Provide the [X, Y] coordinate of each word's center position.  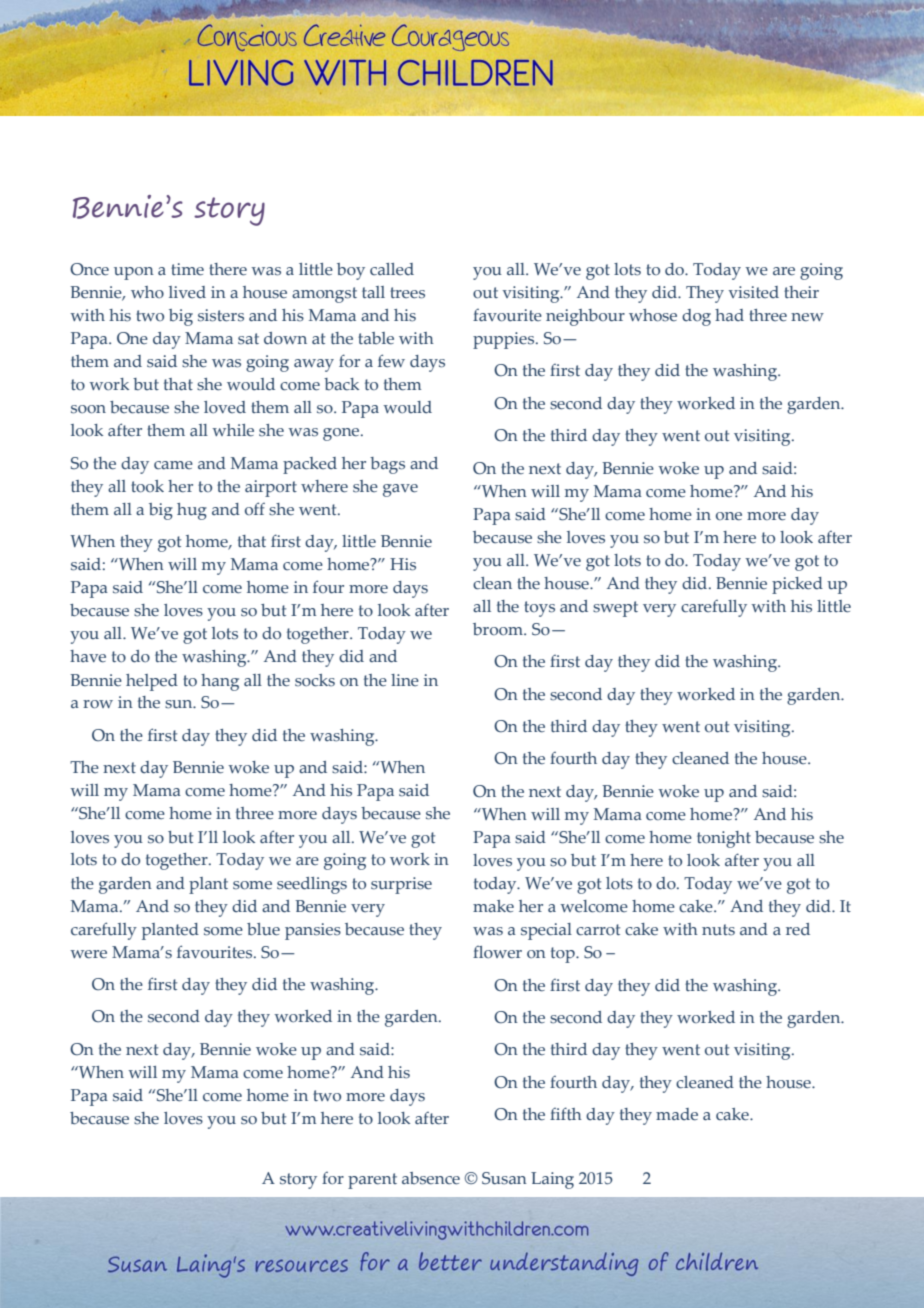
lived [187, 292]
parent [372, 1181]
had [729, 315]
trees [407, 293]
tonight [724, 839]
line [405, 680]
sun [180, 704]
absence [431, 1178]
